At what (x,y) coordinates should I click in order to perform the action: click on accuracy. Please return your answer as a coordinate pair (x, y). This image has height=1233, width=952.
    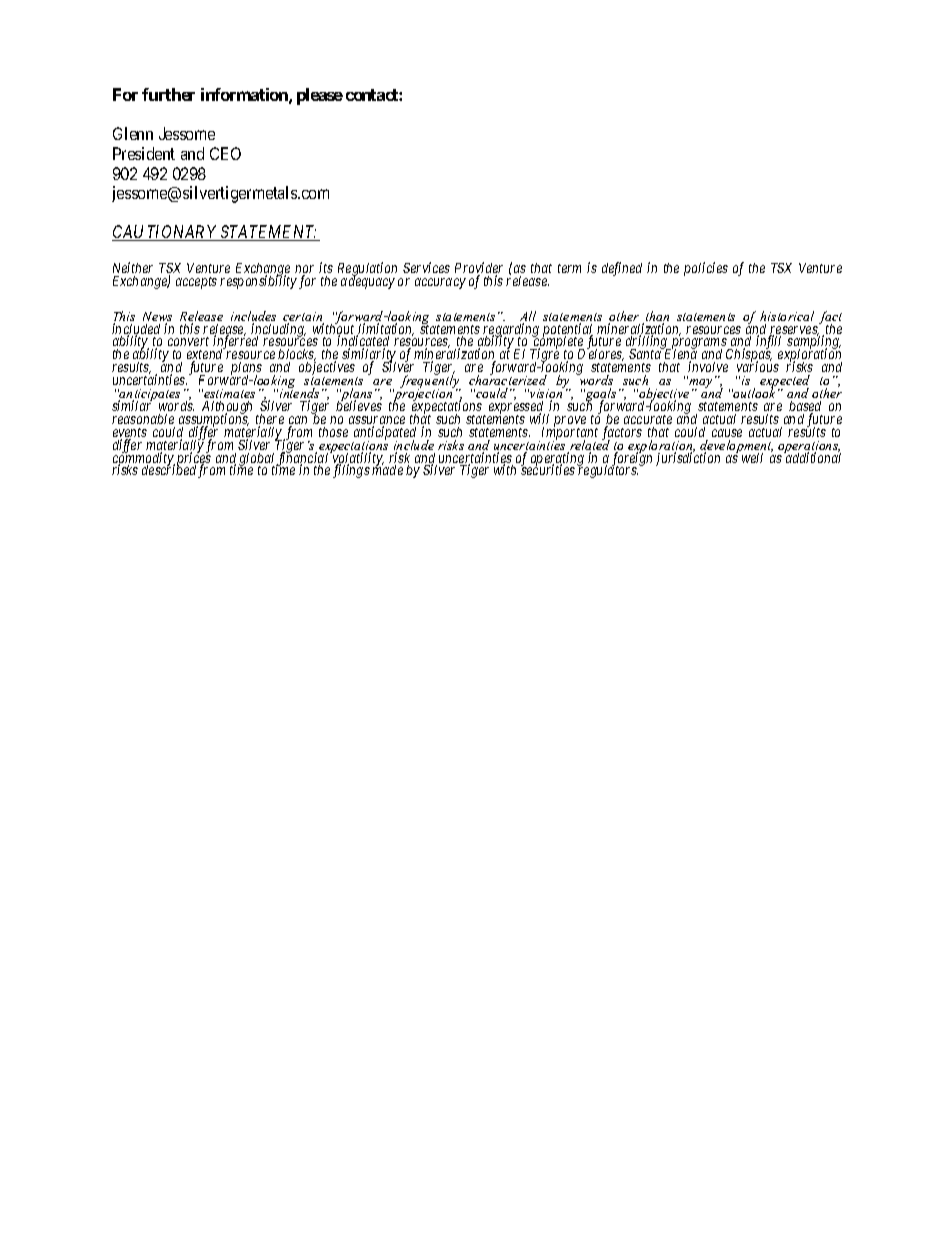
    Looking at the image, I should click on (440, 283).
